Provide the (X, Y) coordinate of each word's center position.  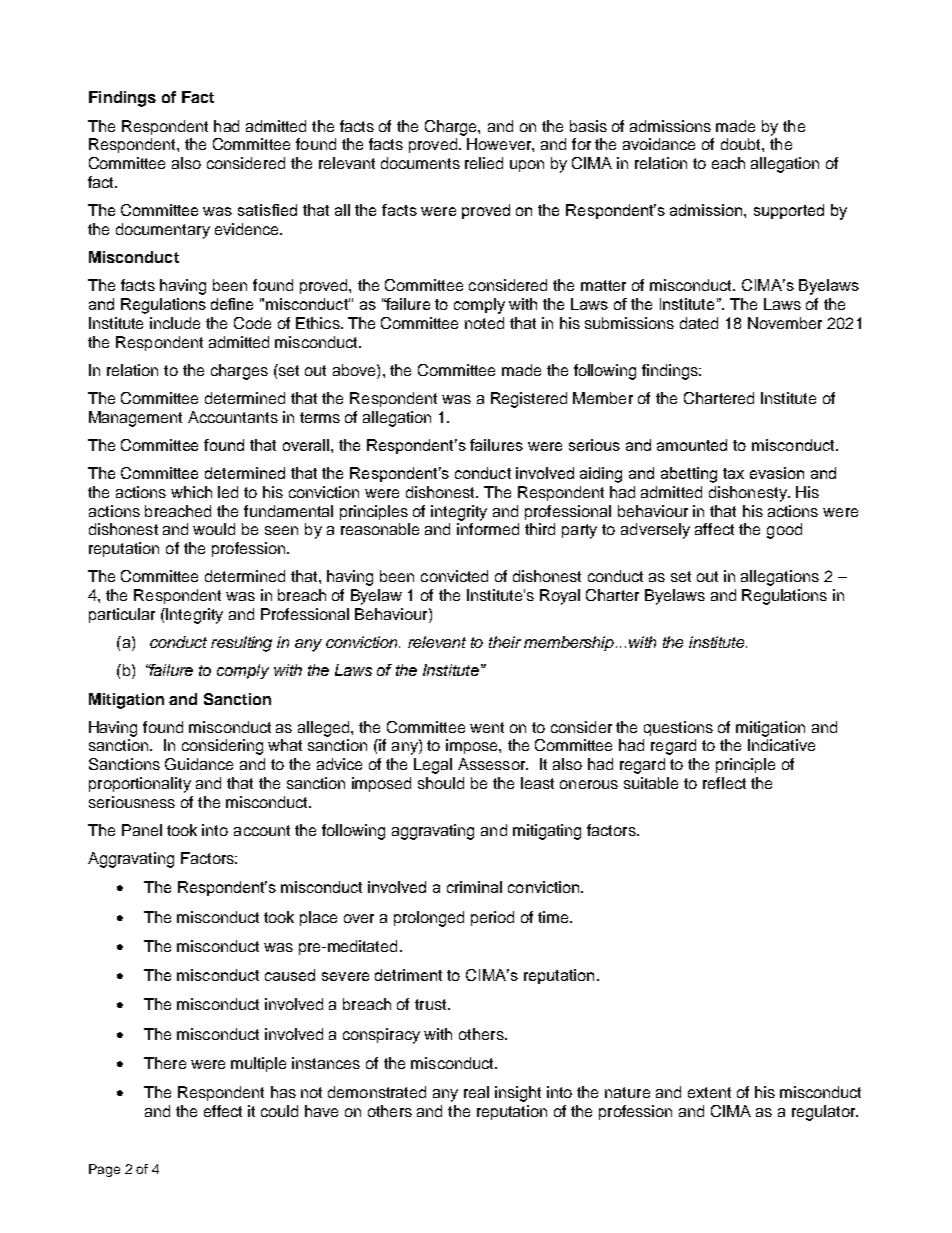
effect (223, 1111)
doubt (742, 144)
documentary (163, 231)
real (476, 1092)
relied (484, 163)
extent (709, 1092)
